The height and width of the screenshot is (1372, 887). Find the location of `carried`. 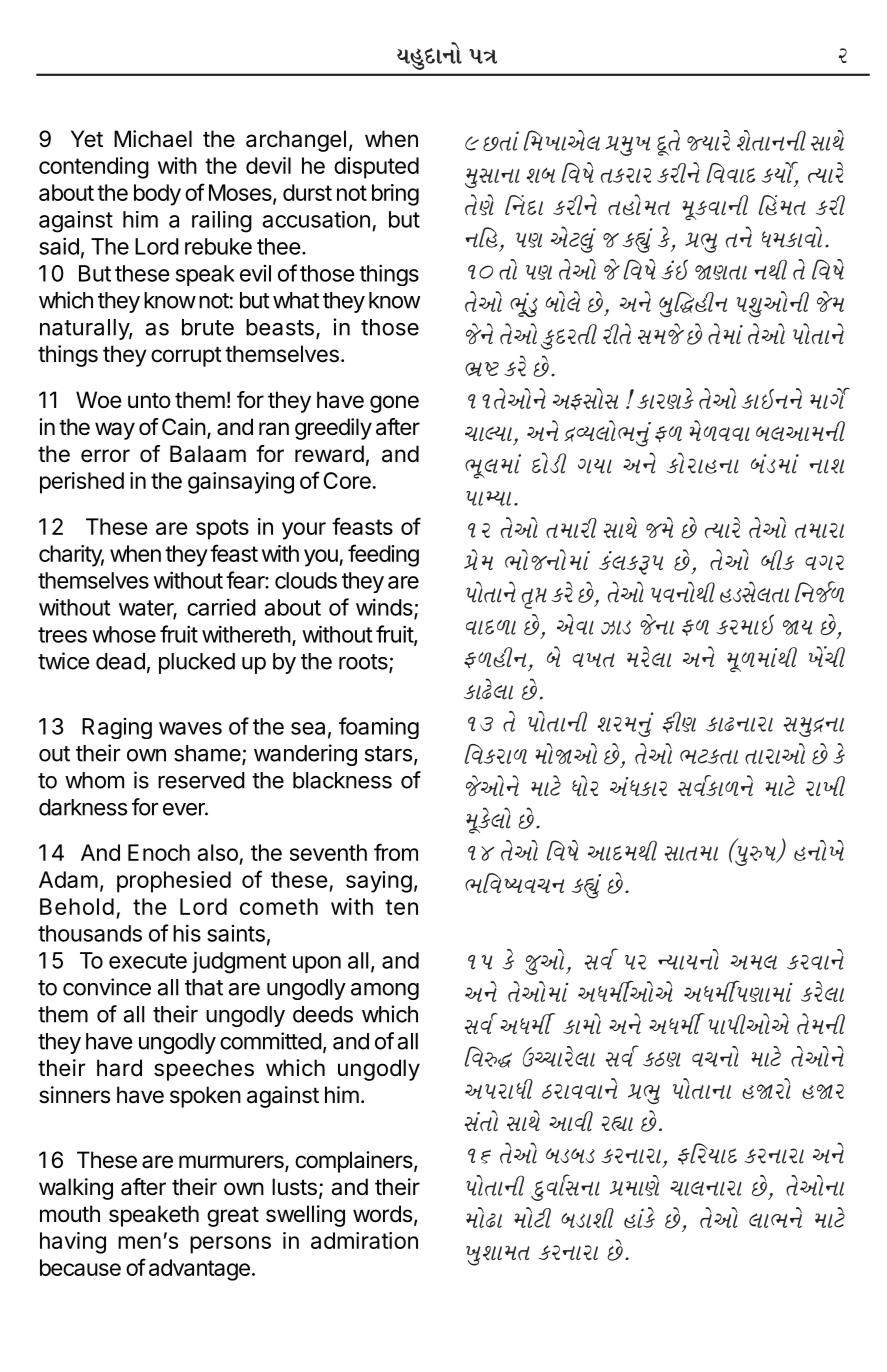

carried is located at coordinates (221, 607).
